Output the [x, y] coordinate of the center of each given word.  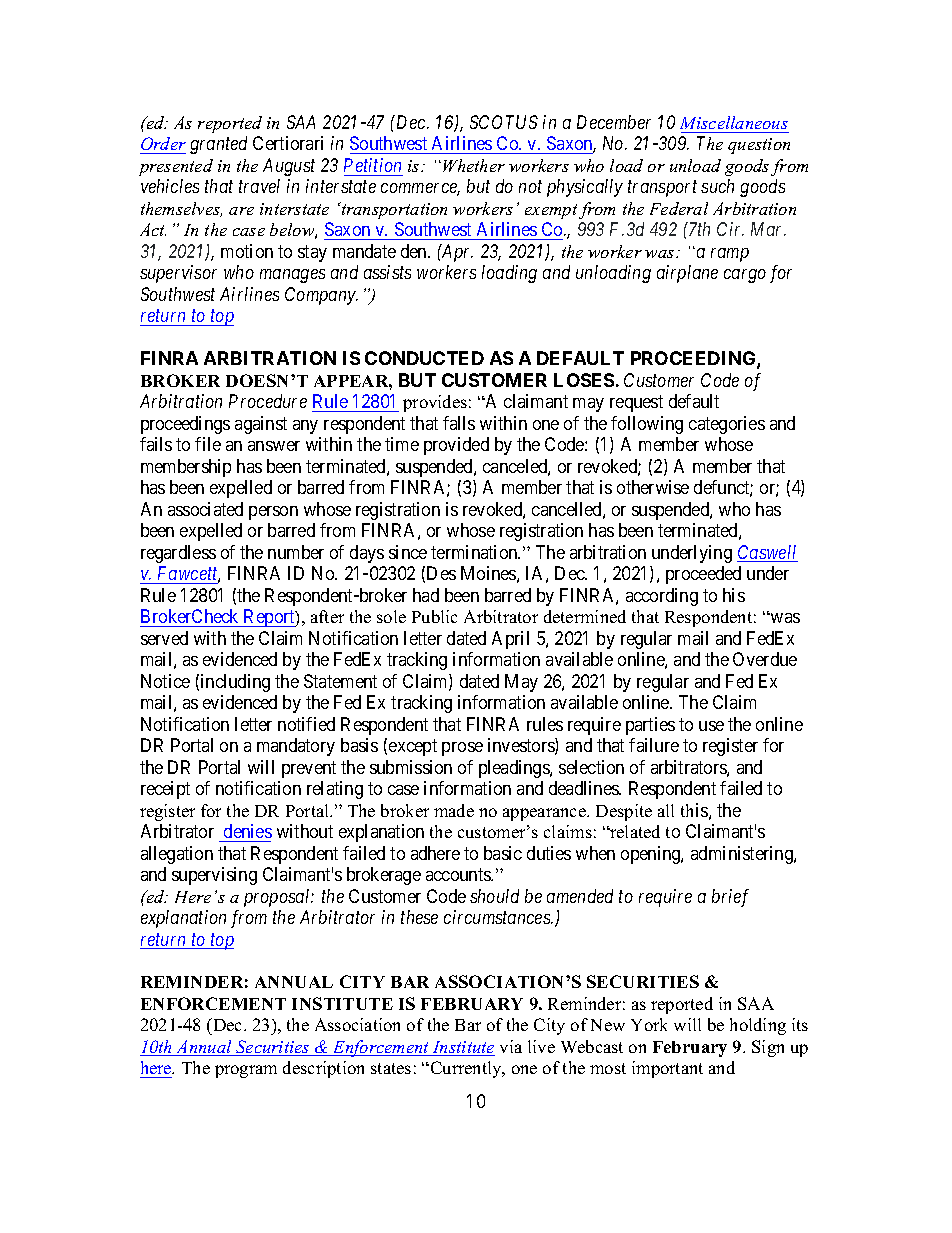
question [759, 146]
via [511, 1046]
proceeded [703, 575]
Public [434, 616]
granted [218, 145]
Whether [474, 165]
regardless [178, 554]
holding [758, 1026]
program [246, 1071]
